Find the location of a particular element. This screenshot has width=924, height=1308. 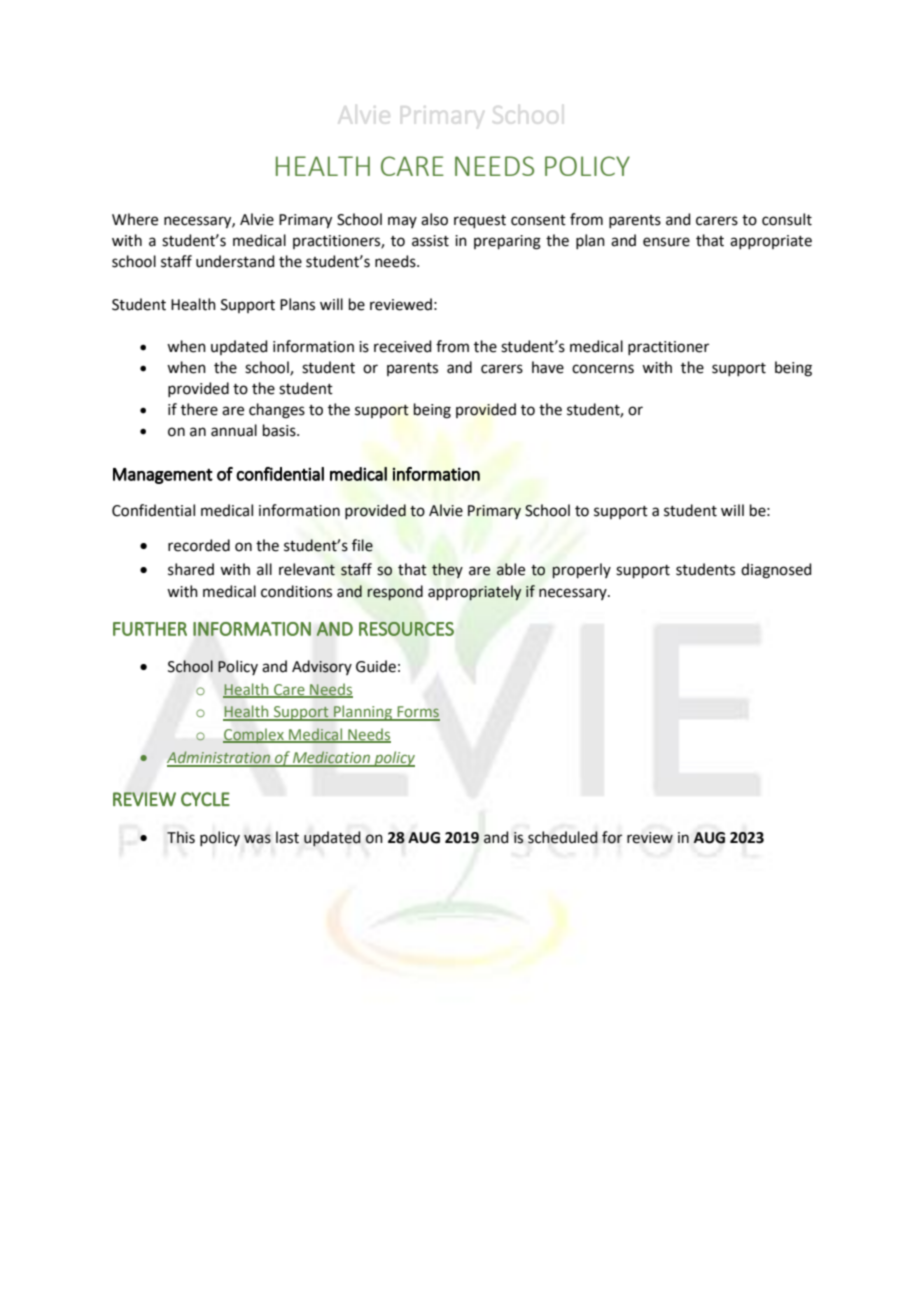

FURTHER is located at coordinates (150, 629).
